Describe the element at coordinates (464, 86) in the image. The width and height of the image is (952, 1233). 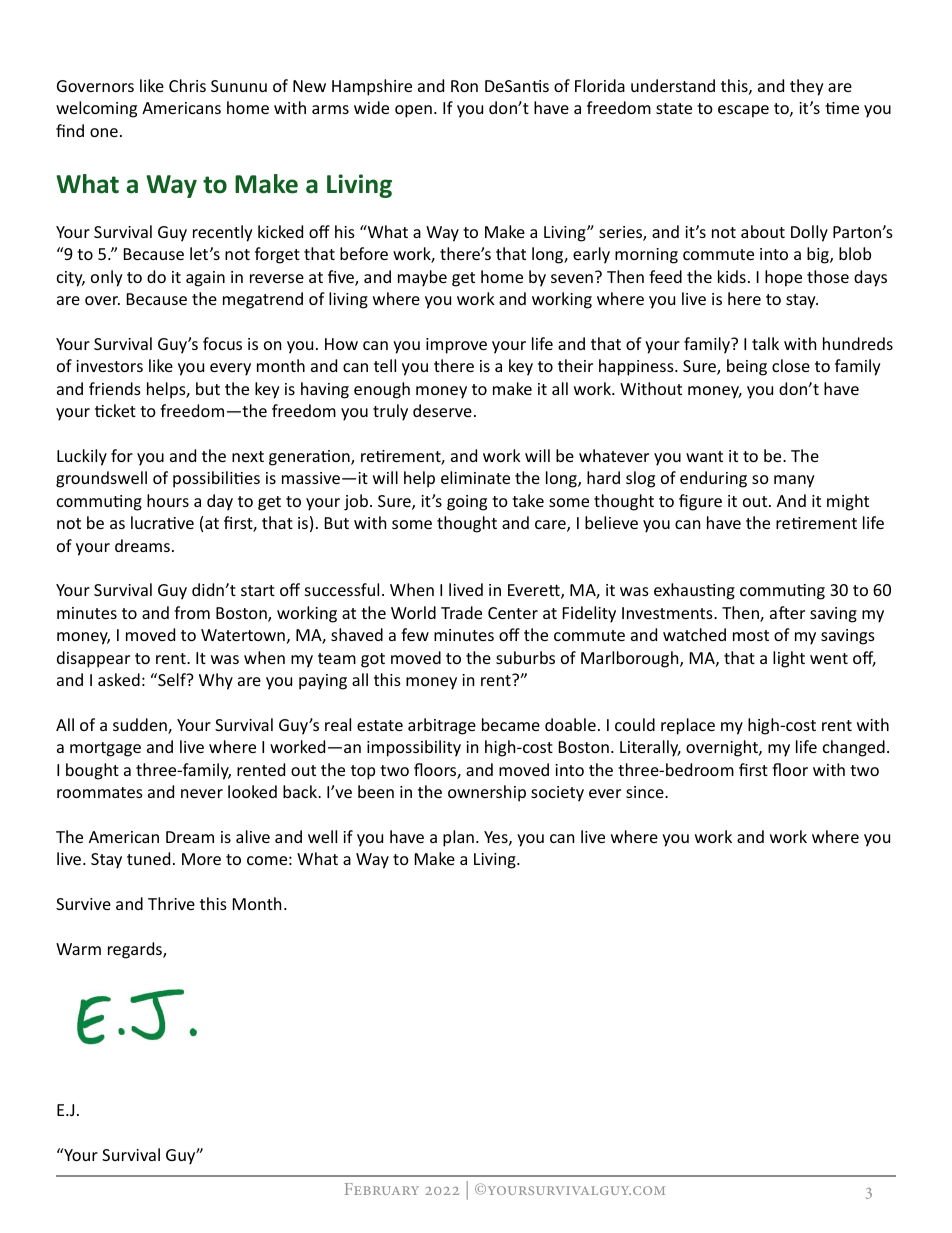
I see `Ron` at that location.
